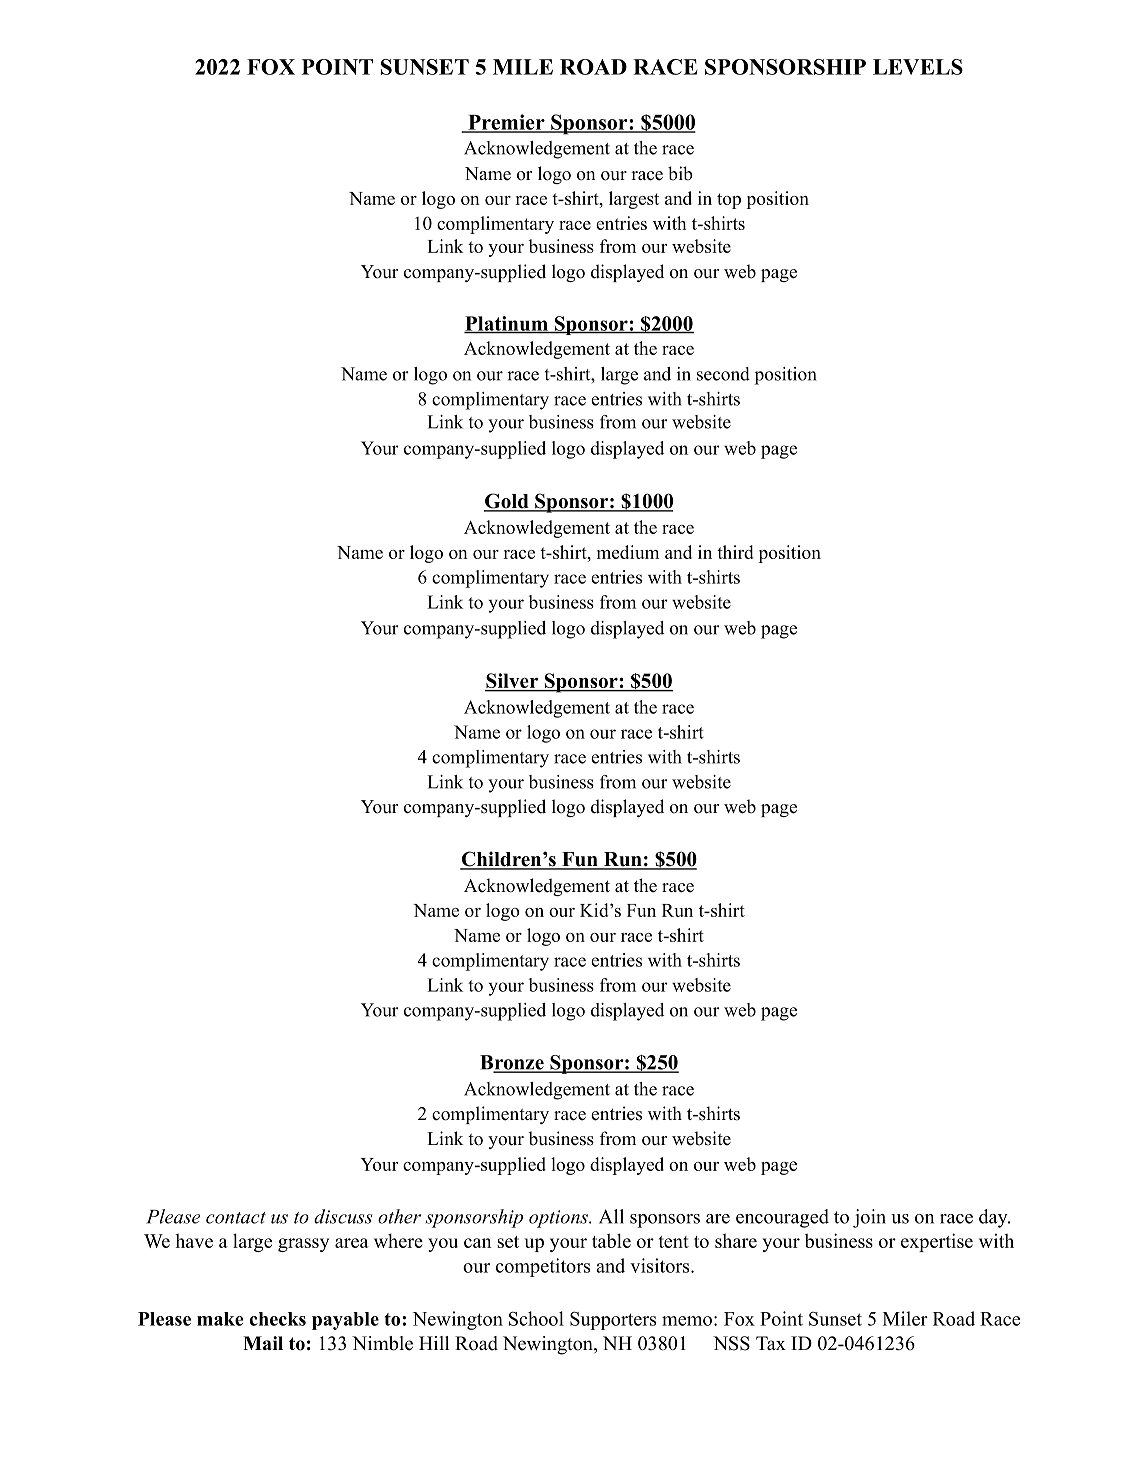 The width and height of the screenshot is (1128, 1460). I want to click on Supporters, so click(613, 1320).
